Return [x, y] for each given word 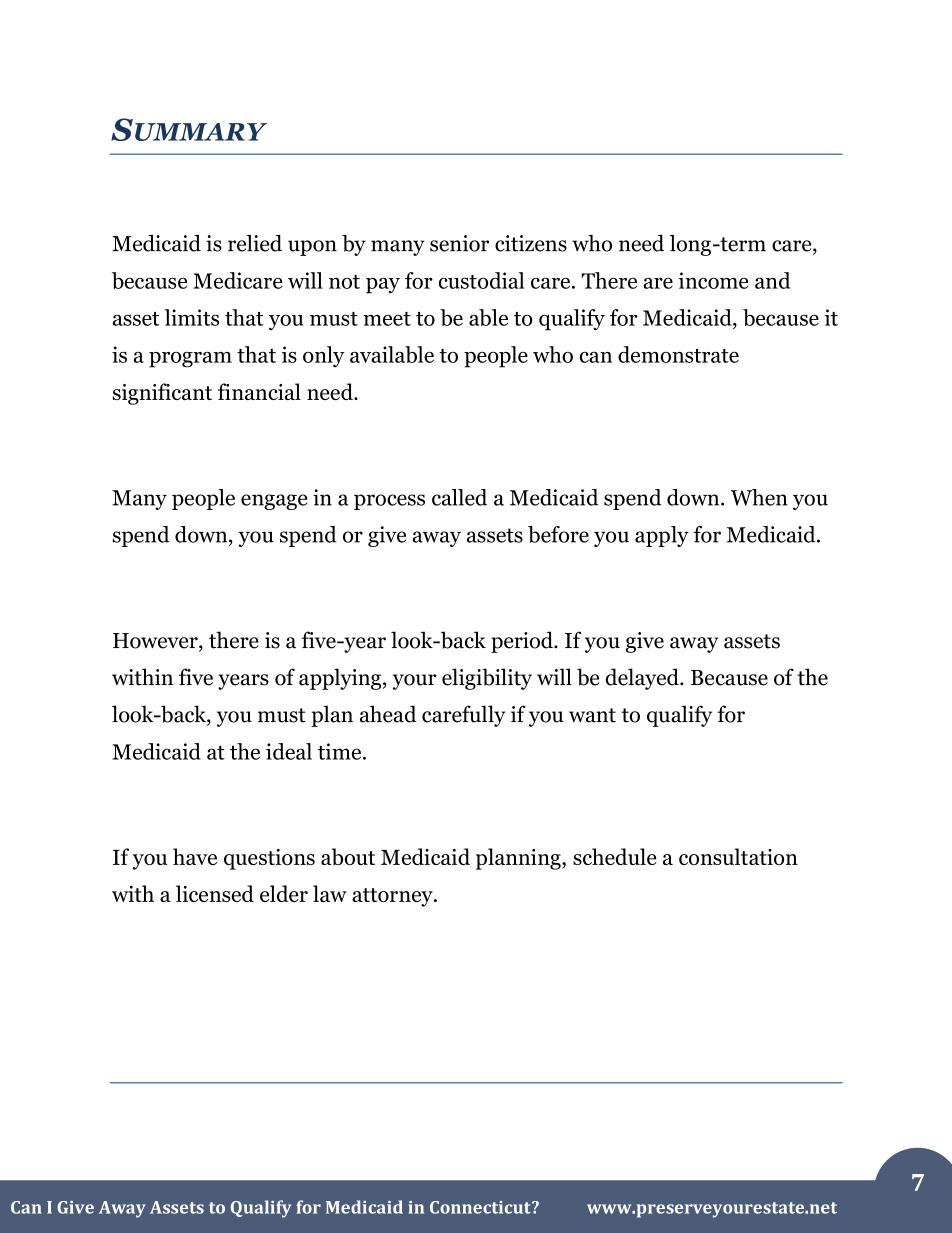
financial [259, 391]
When [759, 497]
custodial [481, 280]
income [713, 280]
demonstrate [678, 354]
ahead [388, 714]
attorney [393, 897]
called [459, 497]
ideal [289, 751]
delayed [643, 679]
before [558, 534]
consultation [738, 856]
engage [274, 502]
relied [255, 243]
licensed [215, 893]
